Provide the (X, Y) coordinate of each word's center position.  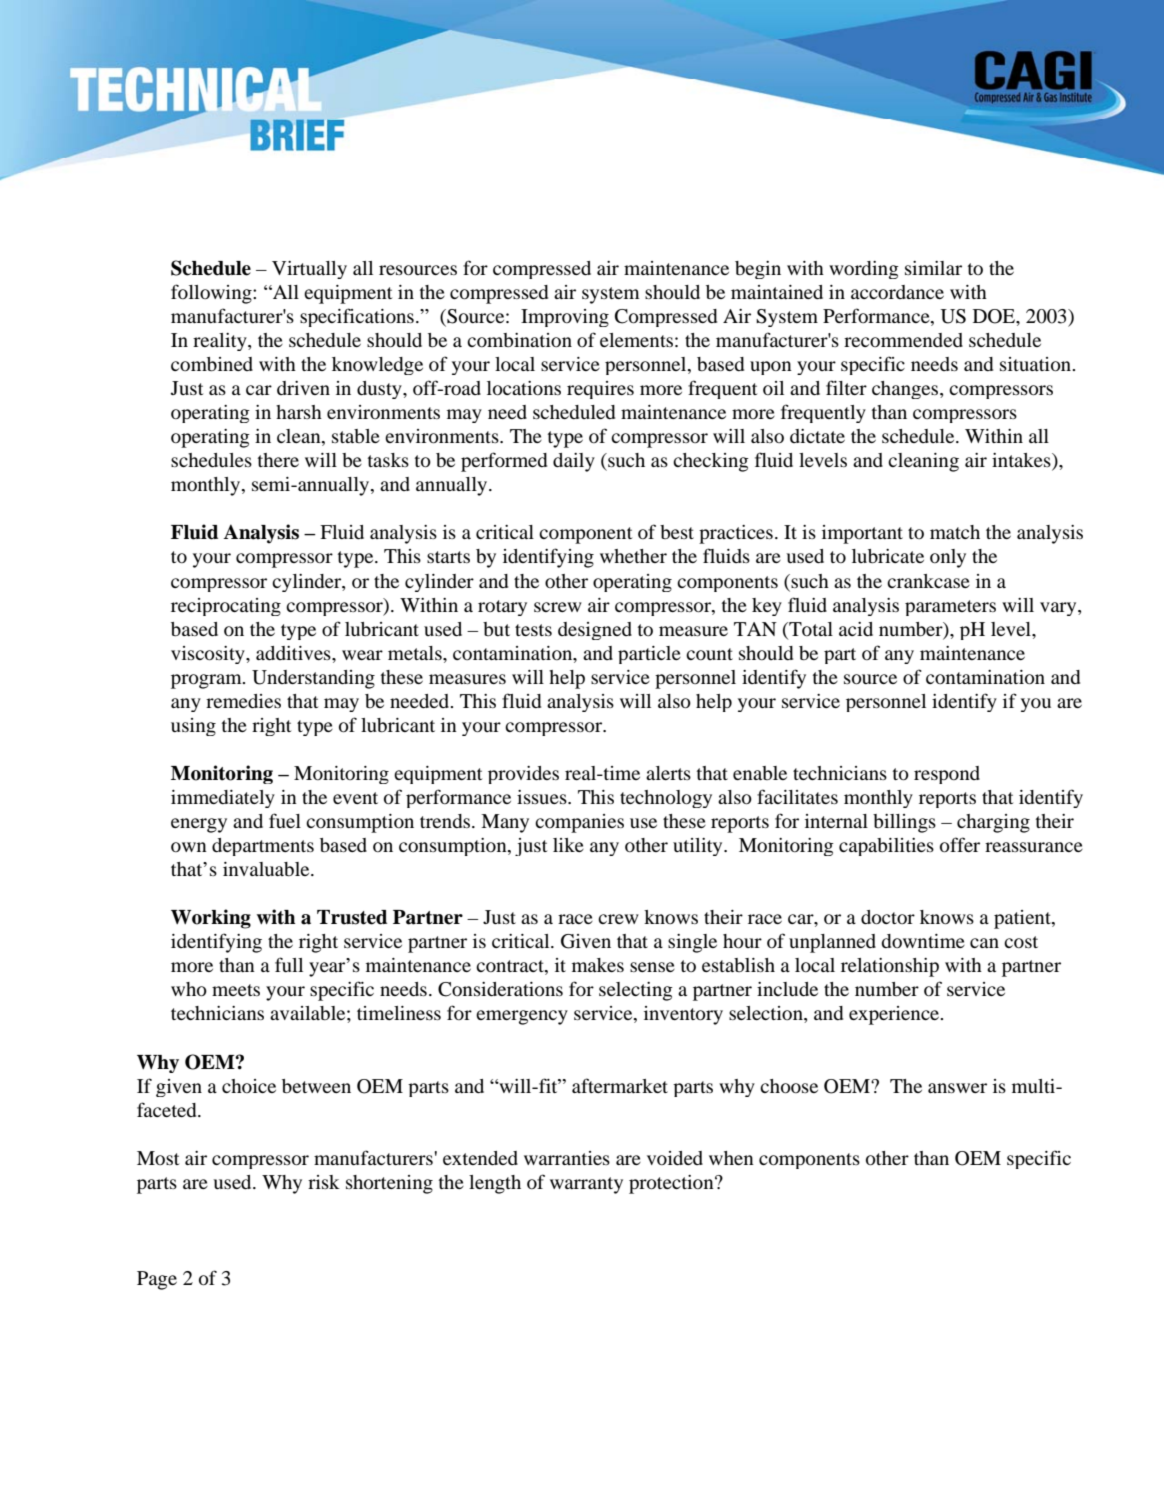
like (568, 845)
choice (249, 1086)
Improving (565, 318)
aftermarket (620, 1085)
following (212, 294)
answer (957, 1088)
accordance (897, 292)
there (278, 460)
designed (595, 631)
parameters (950, 608)
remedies (243, 701)
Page (157, 1280)
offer (960, 845)
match (955, 532)
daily (574, 462)
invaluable (267, 869)
